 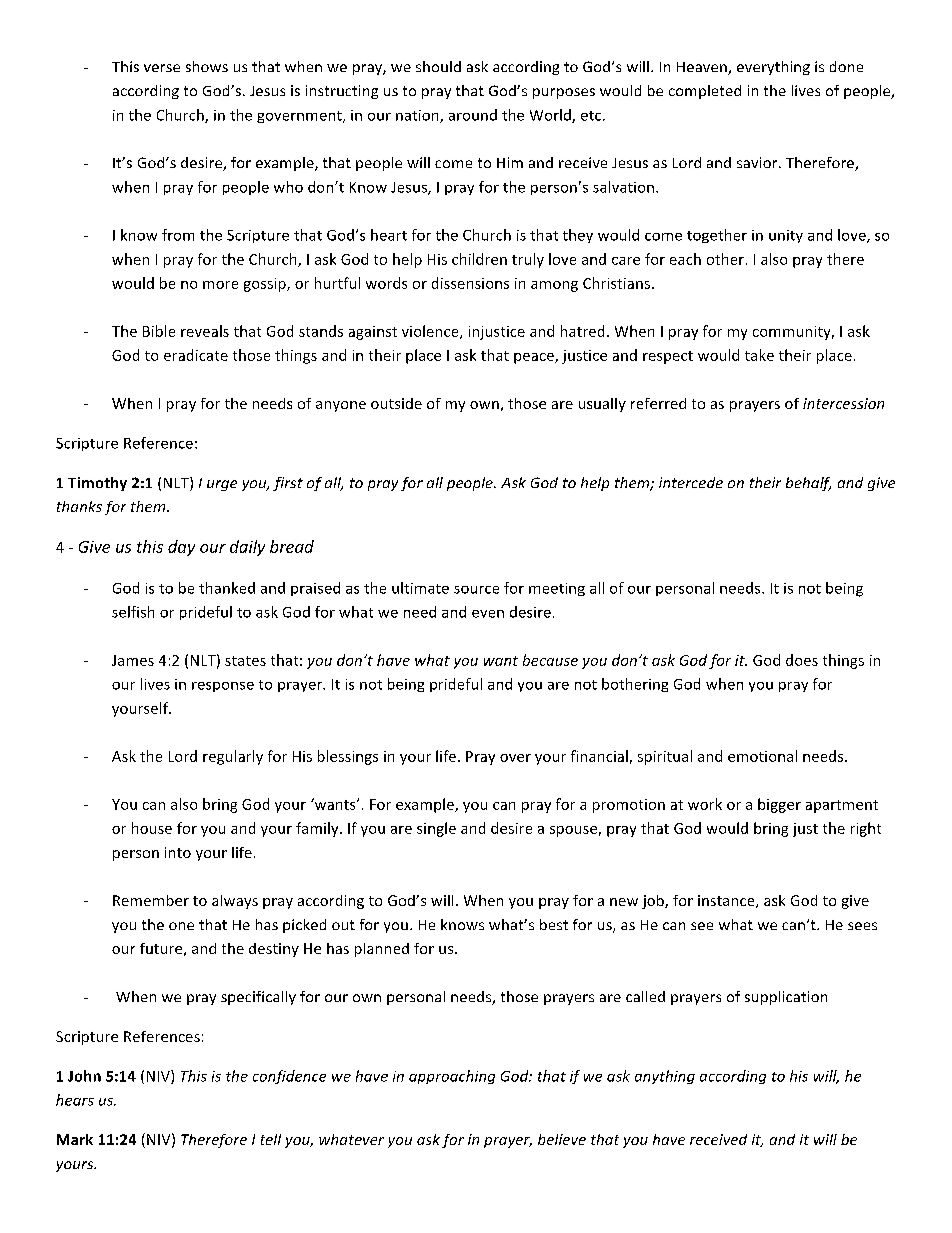 What do you see at coordinates (759, 355) in the page?
I see `take` at bounding box center [759, 355].
